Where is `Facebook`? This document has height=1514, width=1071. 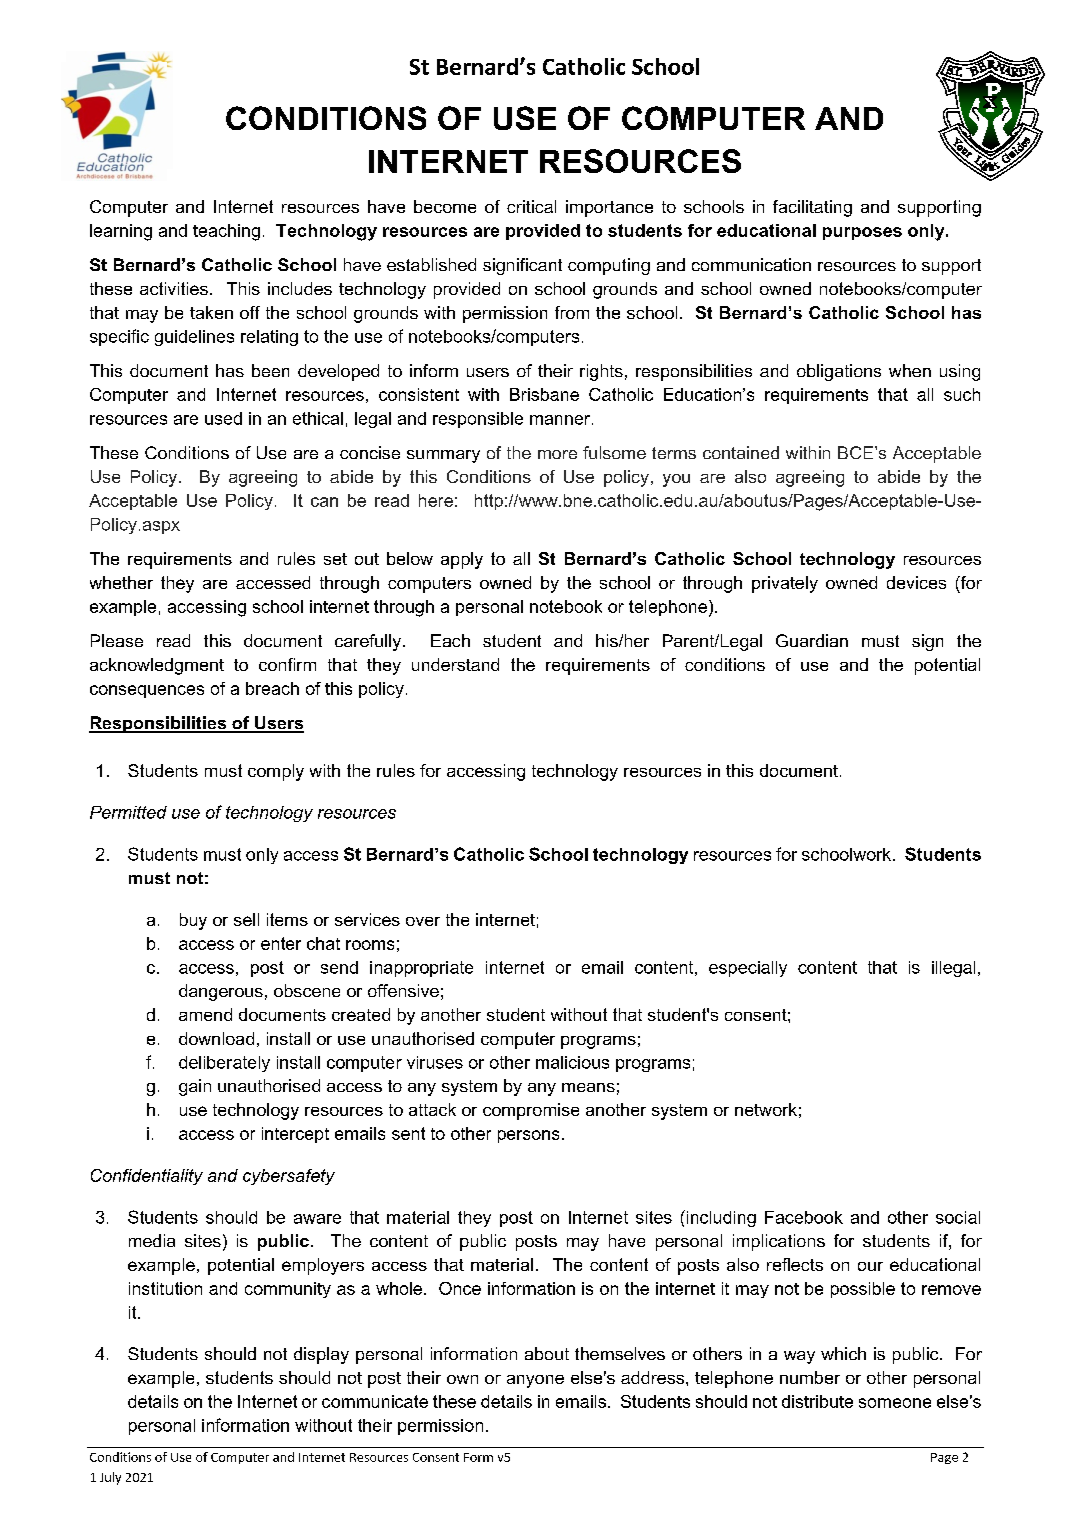 Facebook is located at coordinates (804, 1217).
